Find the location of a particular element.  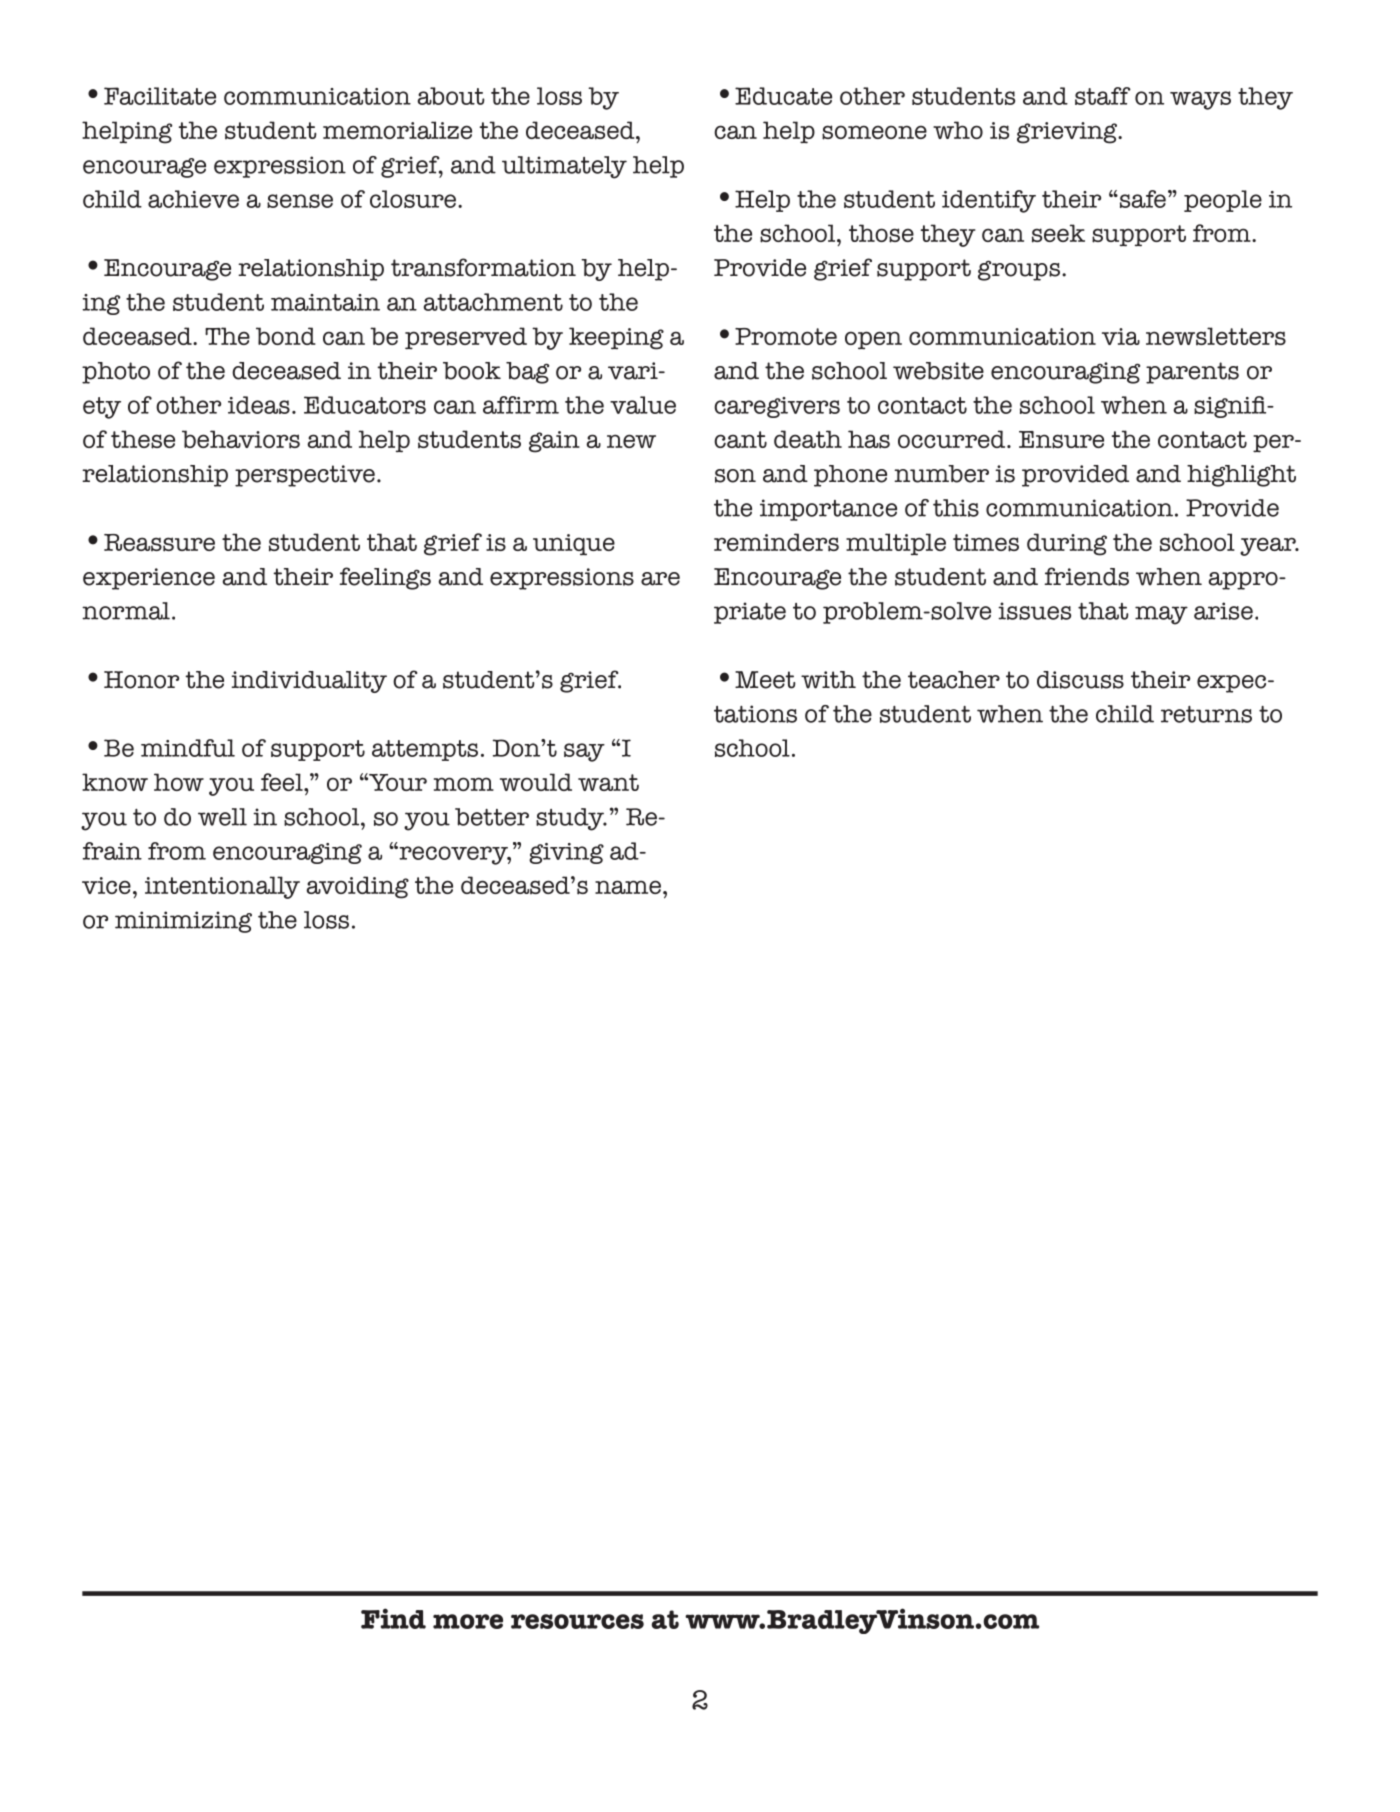

grieving is located at coordinates (1068, 133).
